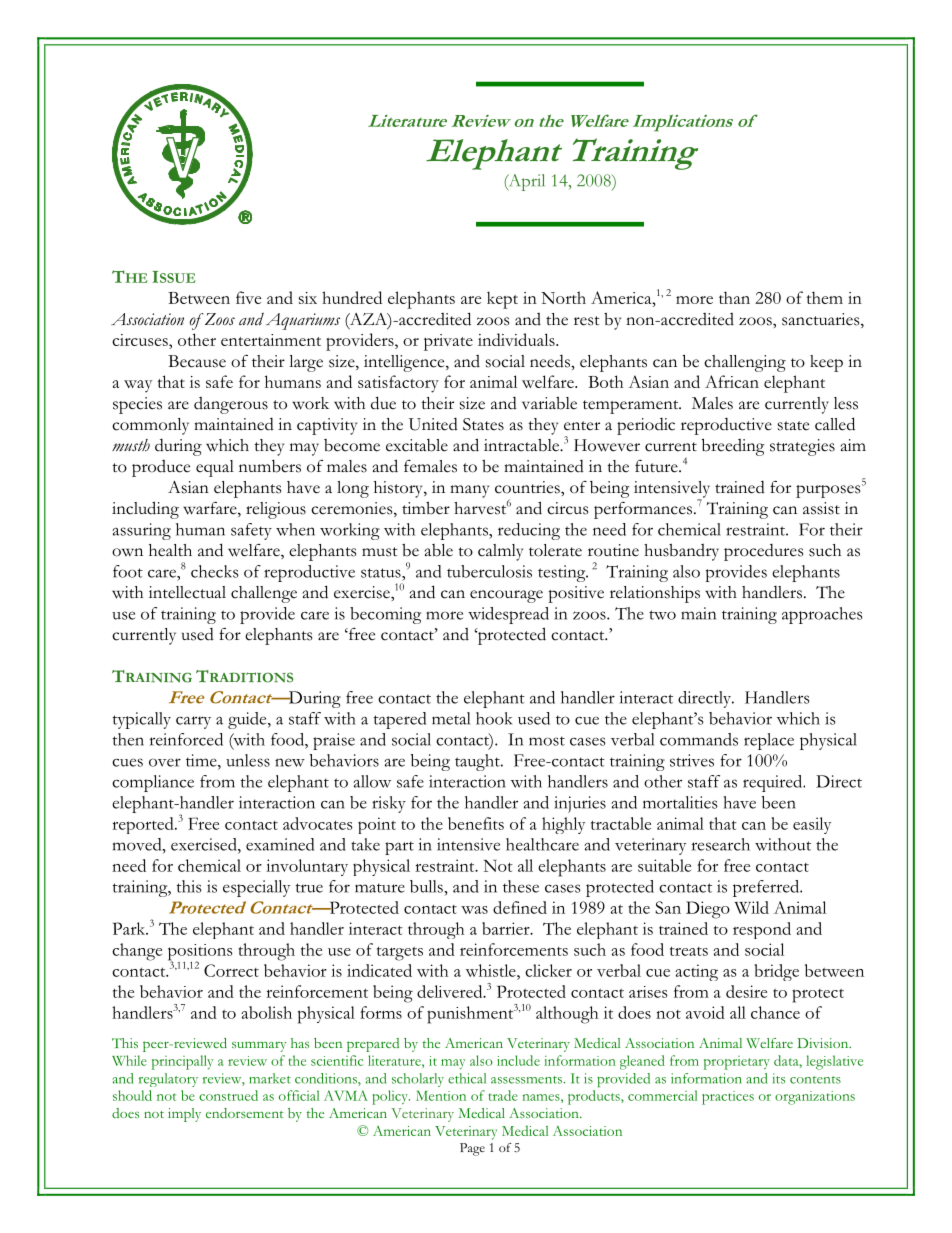 This screenshot has height=1233, width=952. I want to click on assist, so click(821, 508).
